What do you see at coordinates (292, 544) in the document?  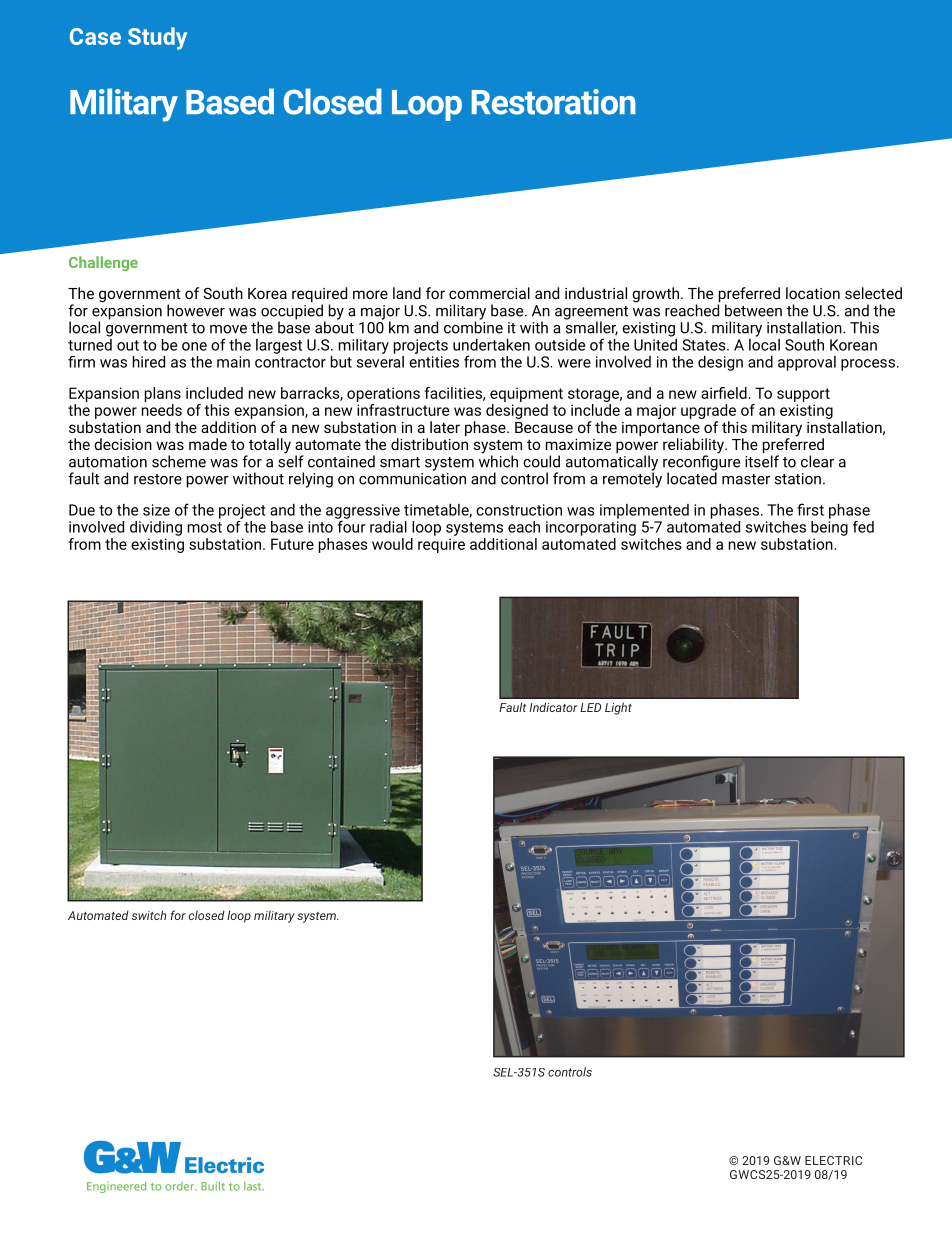 I see `Future` at bounding box center [292, 544].
